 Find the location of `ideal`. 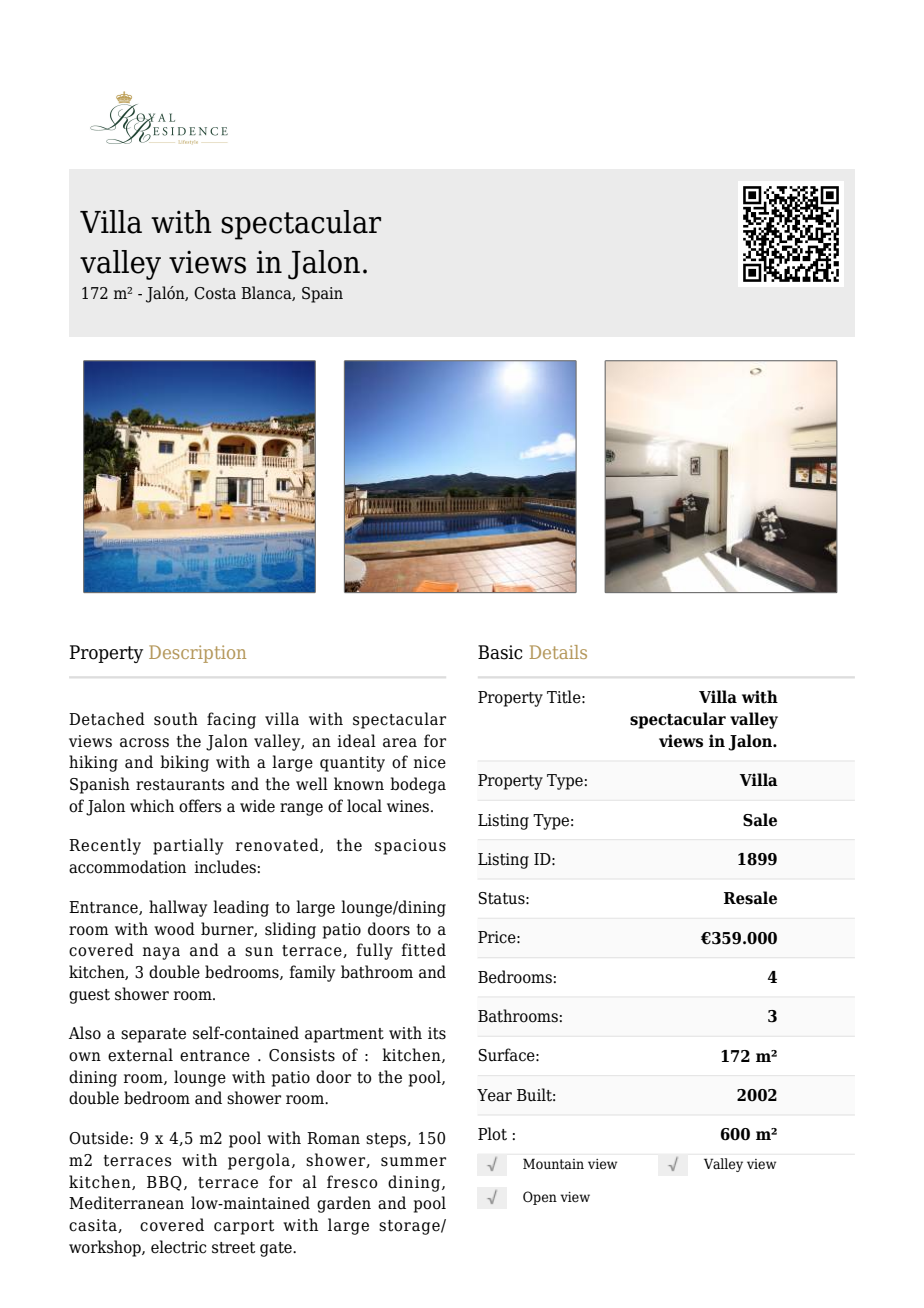

ideal is located at coordinates (356, 741).
